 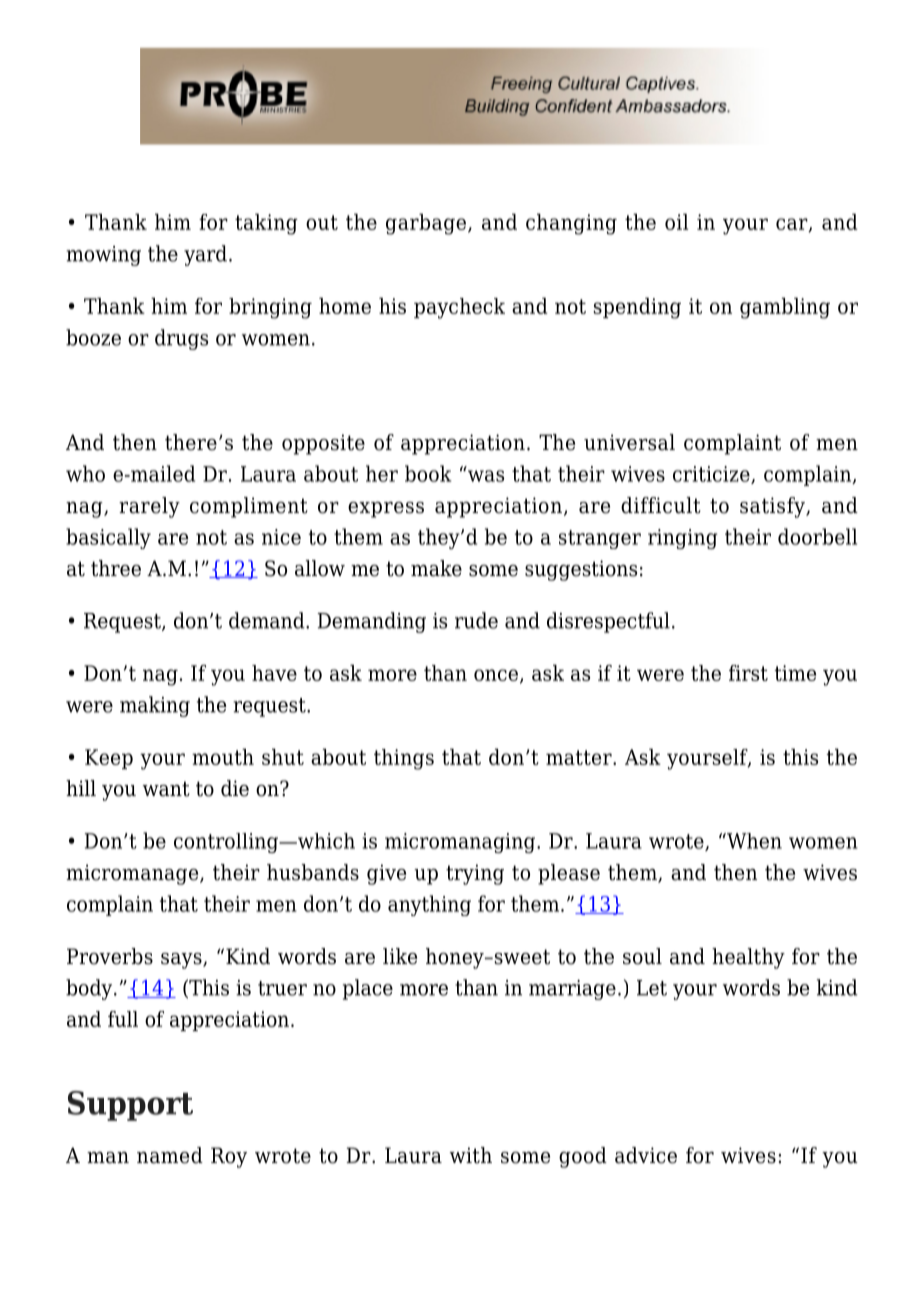 I want to click on garbage, so click(x=426, y=224).
